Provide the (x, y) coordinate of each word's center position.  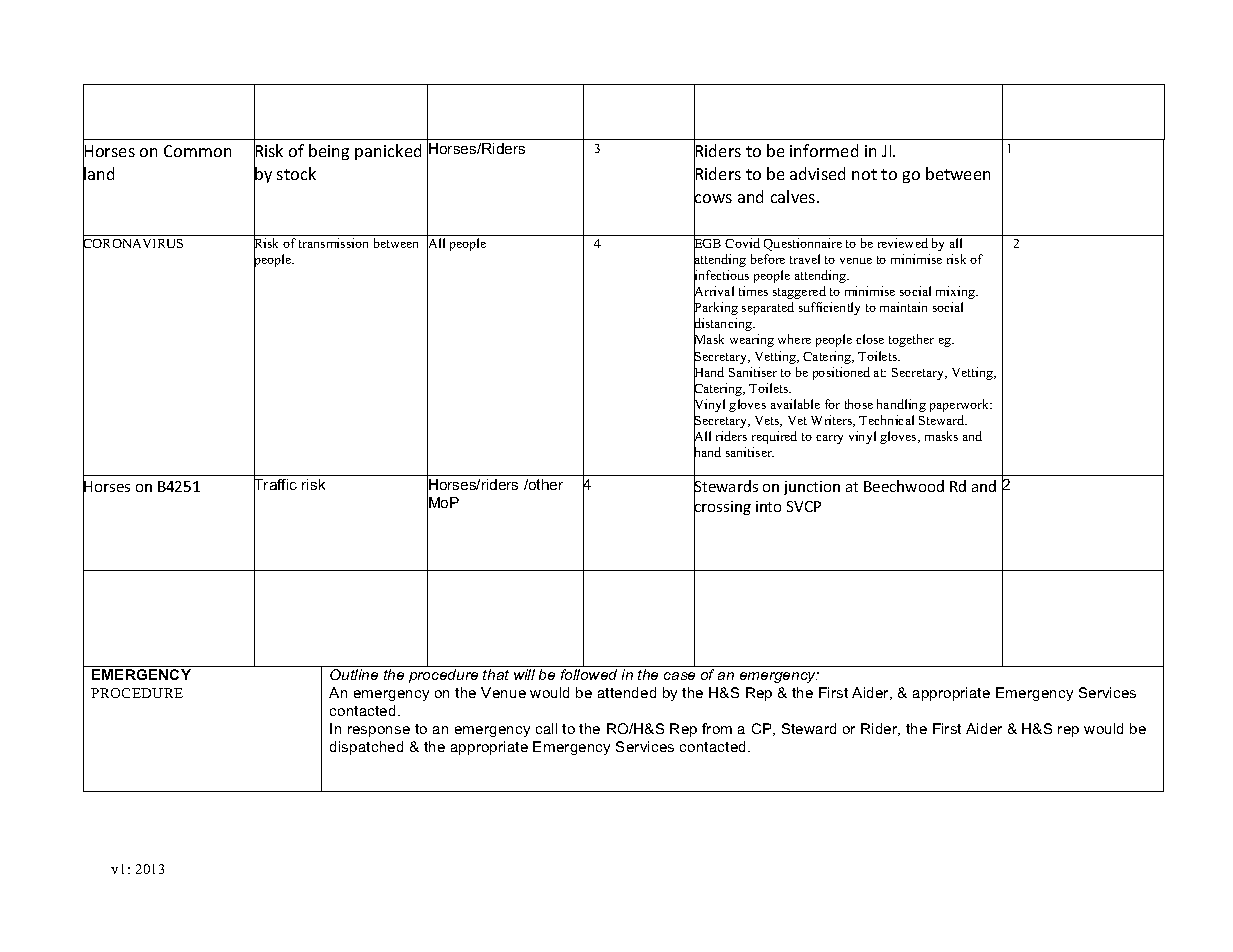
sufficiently (829, 308)
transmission (333, 243)
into (768, 506)
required (774, 437)
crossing (722, 508)
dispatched (366, 748)
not (864, 174)
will (524, 674)
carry (829, 439)
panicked (388, 152)
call (546, 728)
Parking (716, 309)
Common (197, 151)
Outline (354, 674)
